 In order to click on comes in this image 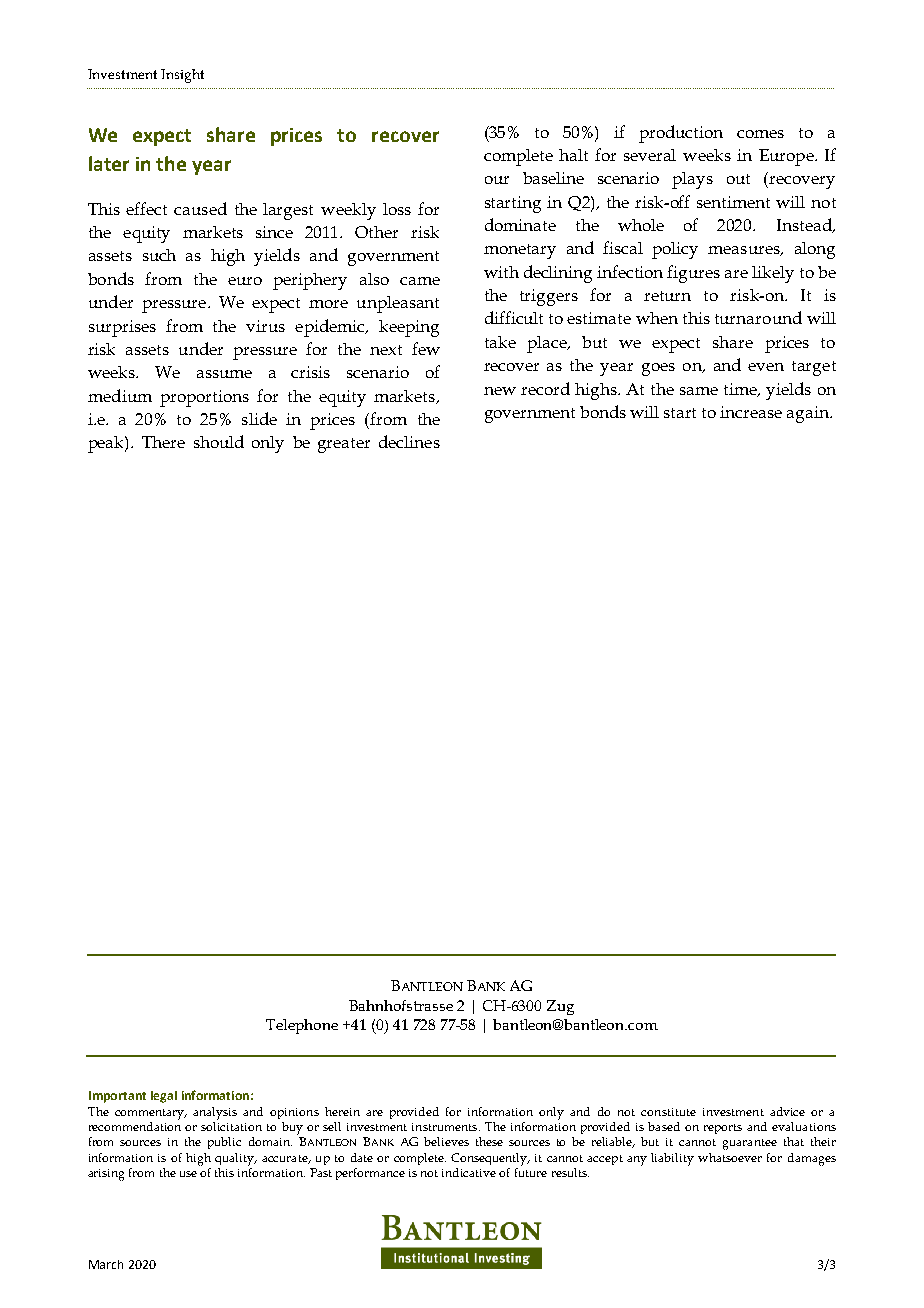, I will do `click(760, 134)`.
